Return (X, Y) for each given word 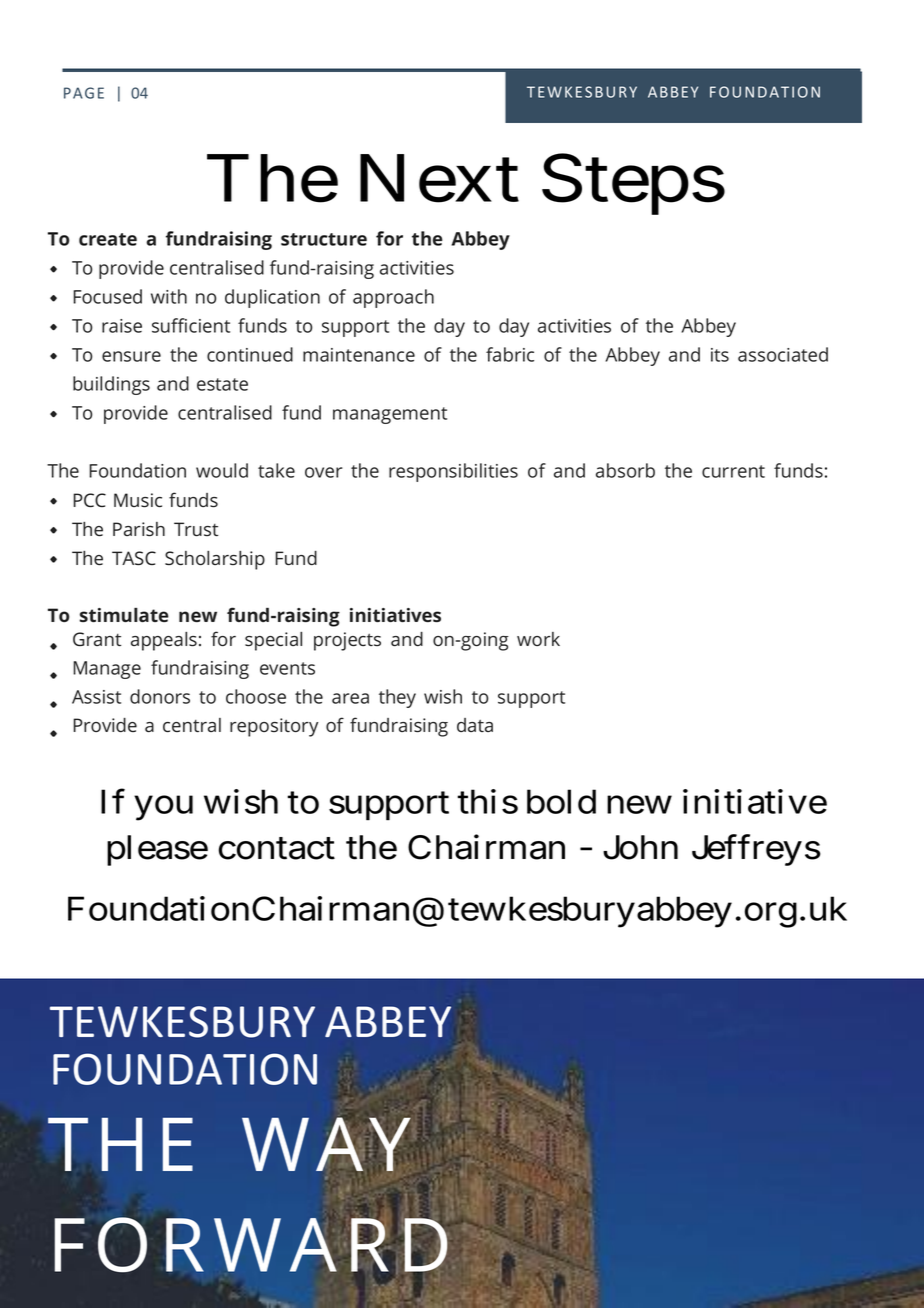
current (733, 471)
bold (561, 801)
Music (138, 500)
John (640, 847)
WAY (326, 1144)
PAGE (84, 93)
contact (277, 849)
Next (439, 179)
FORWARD (251, 1245)
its (720, 355)
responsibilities (453, 472)
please (157, 850)
